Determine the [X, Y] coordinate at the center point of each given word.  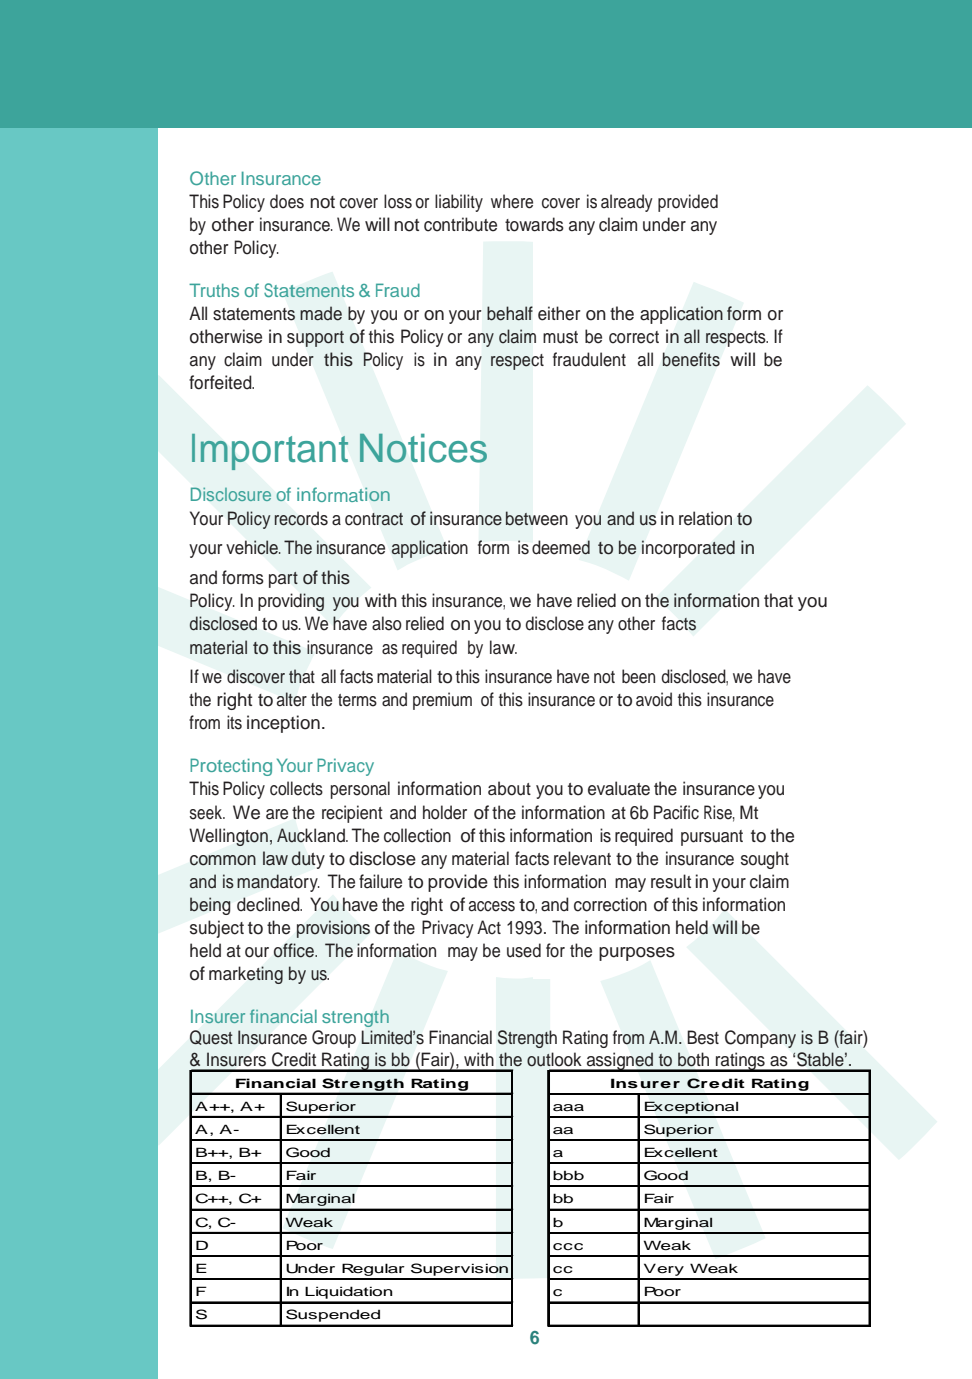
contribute [460, 224]
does [287, 201]
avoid [654, 699]
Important [270, 451]
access [491, 906]
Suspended [333, 1315]
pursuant [712, 838]
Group [334, 1039]
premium [442, 701]
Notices [423, 448]
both [693, 1059]
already [627, 203]
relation [705, 518]
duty [308, 860]
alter [292, 699]
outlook [554, 1059]
